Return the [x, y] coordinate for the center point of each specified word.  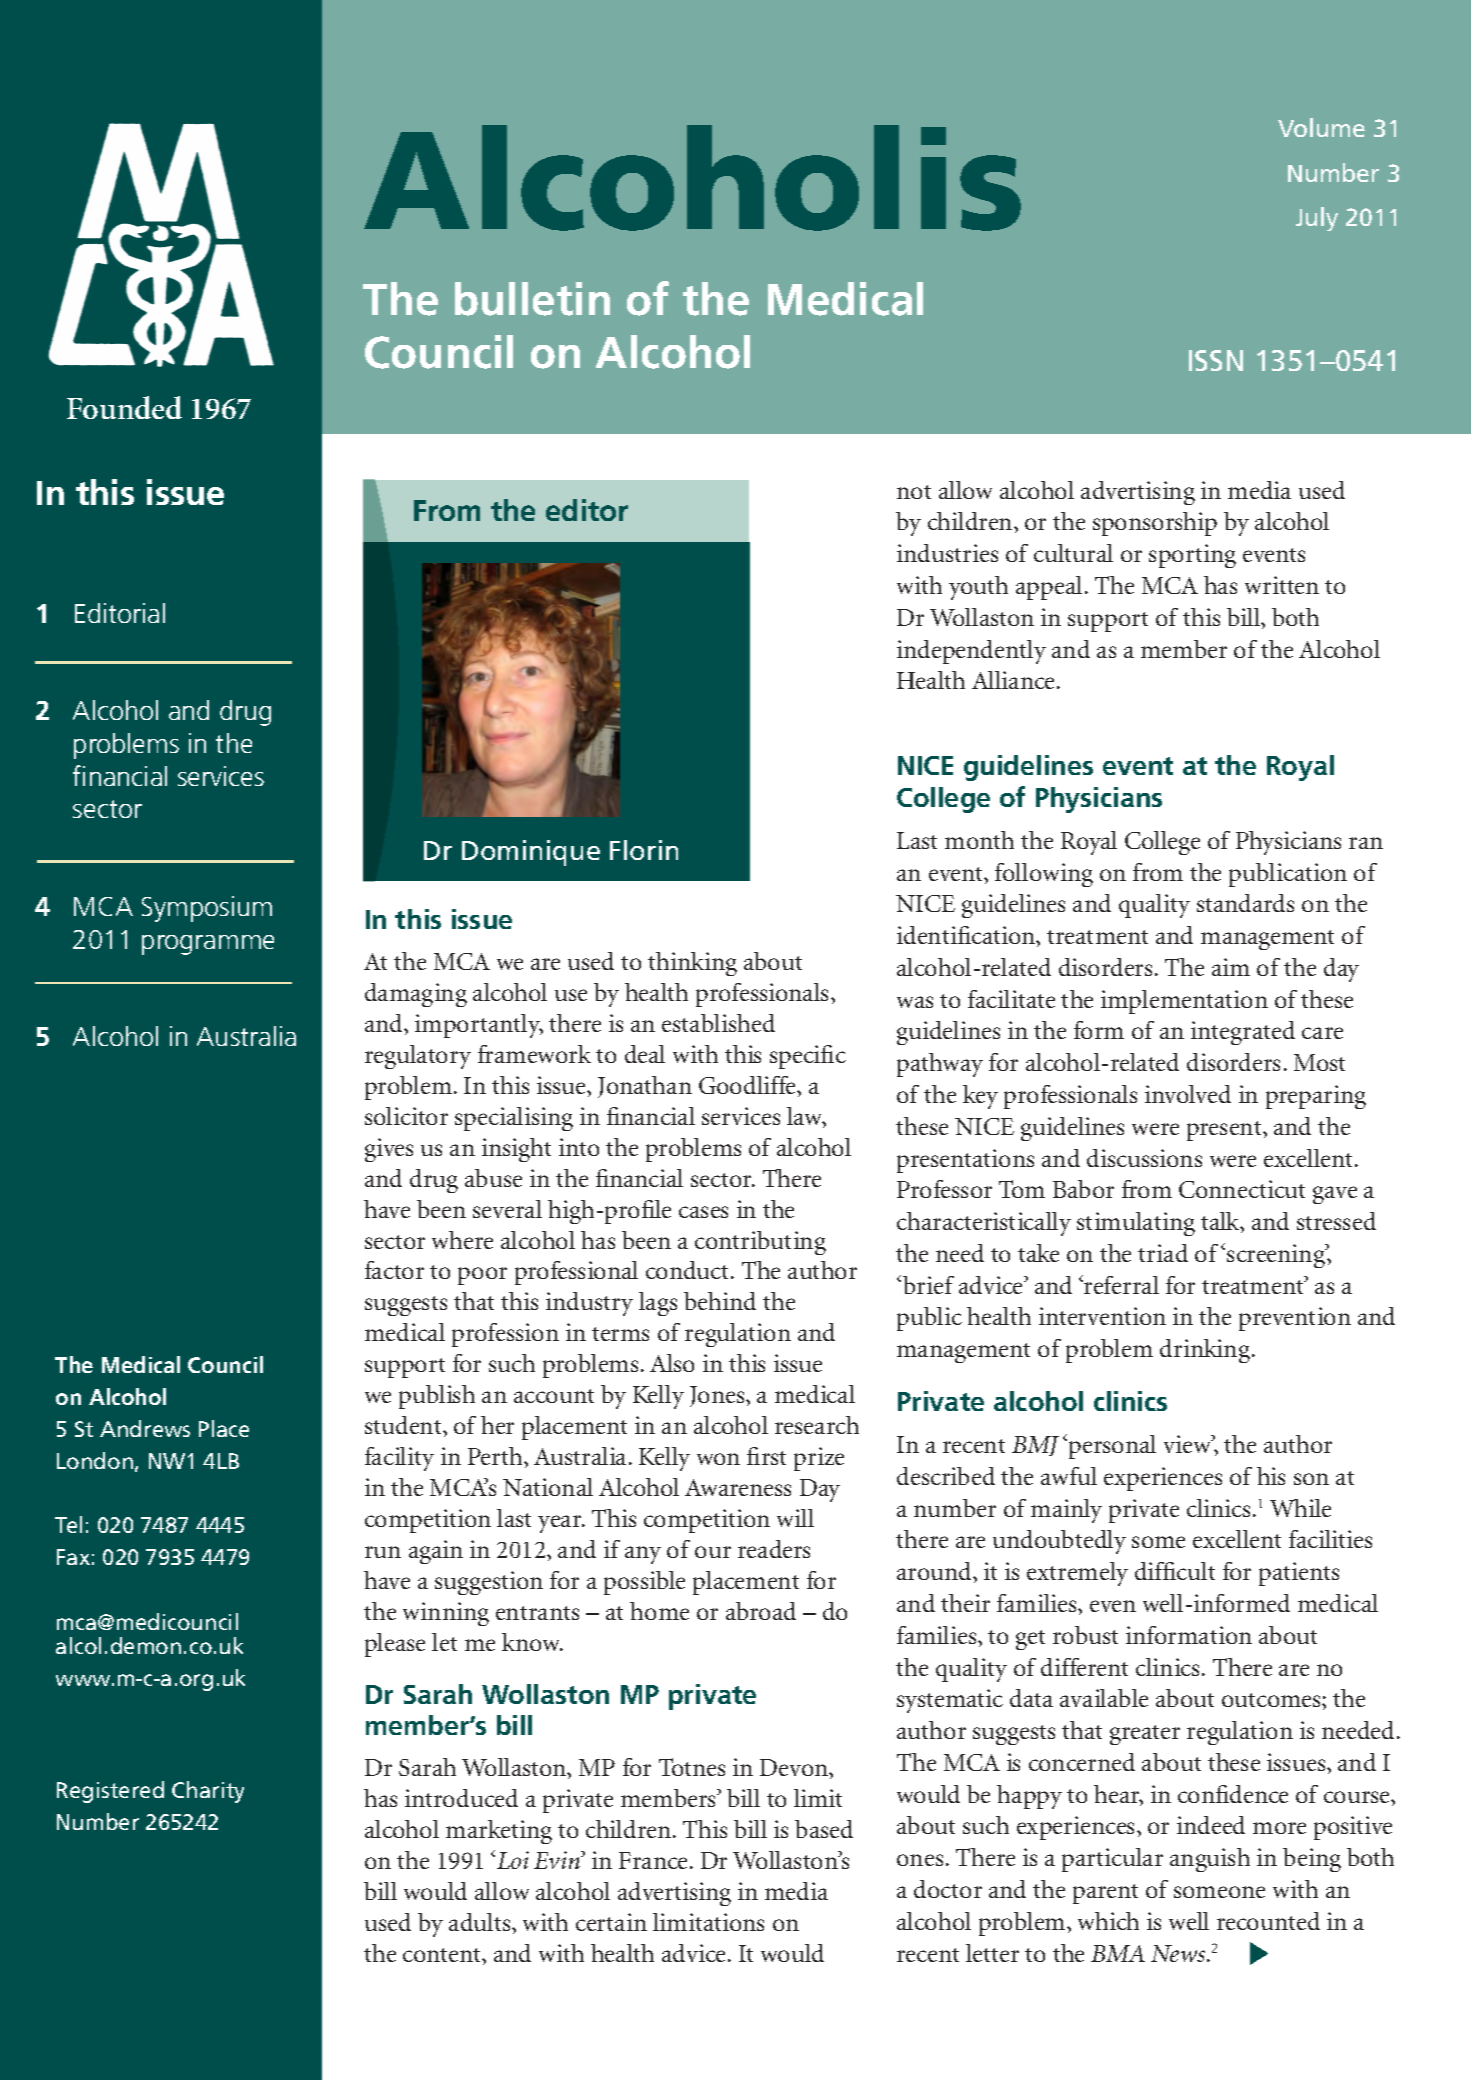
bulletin [532, 299]
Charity [208, 1792]
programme [208, 945]
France [655, 1860]
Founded [124, 407]
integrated [1243, 1033]
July [1317, 219]
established [718, 1023]
